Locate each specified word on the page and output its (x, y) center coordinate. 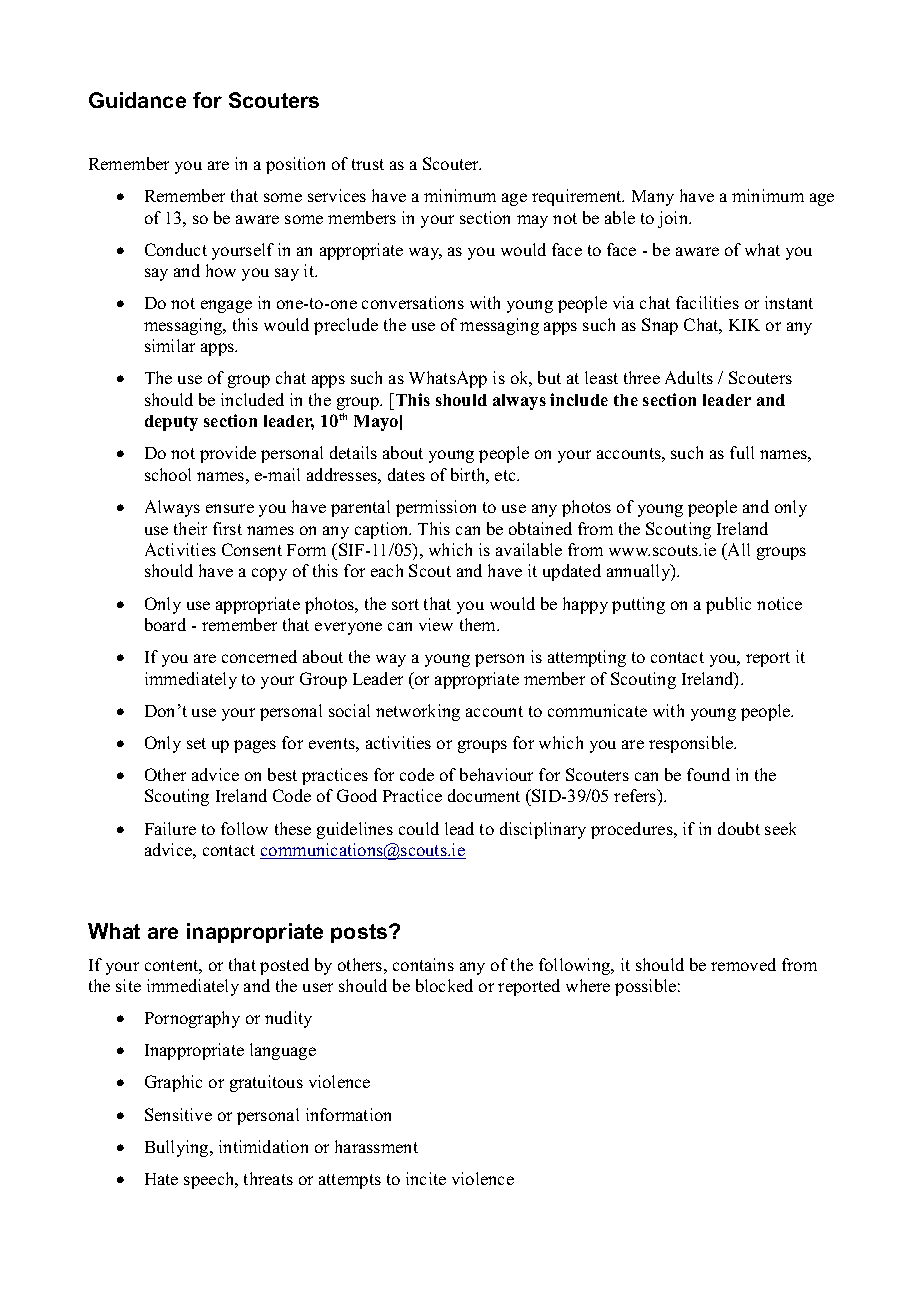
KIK (744, 325)
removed (743, 964)
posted (284, 966)
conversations (413, 302)
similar (170, 345)
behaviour (496, 774)
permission (436, 508)
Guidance (137, 100)
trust (368, 164)
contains (423, 964)
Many (653, 198)
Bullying (178, 1148)
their (190, 528)
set (196, 743)
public (728, 605)
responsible (692, 744)
